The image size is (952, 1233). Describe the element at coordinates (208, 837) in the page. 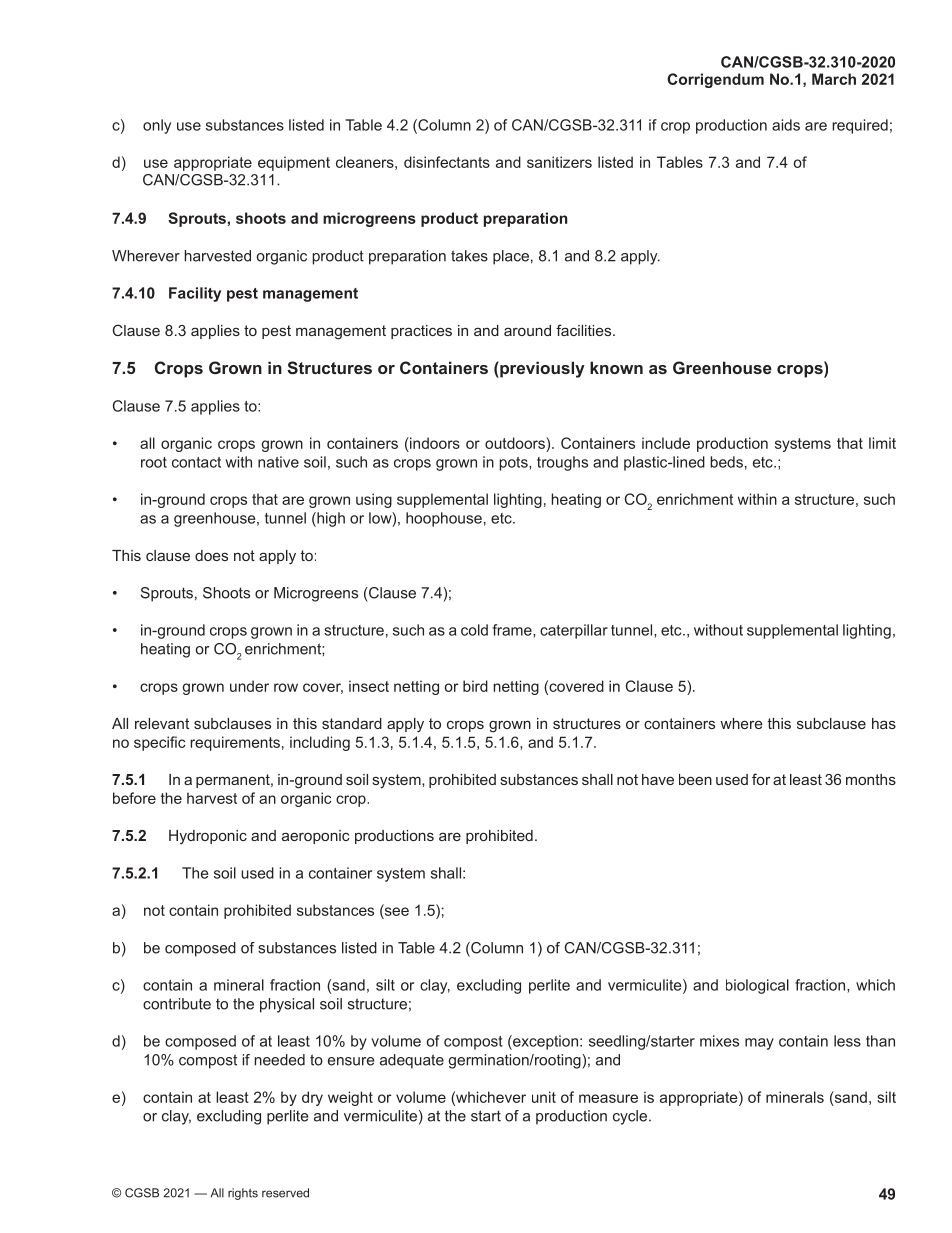

I see `Hydroponic` at that location.
